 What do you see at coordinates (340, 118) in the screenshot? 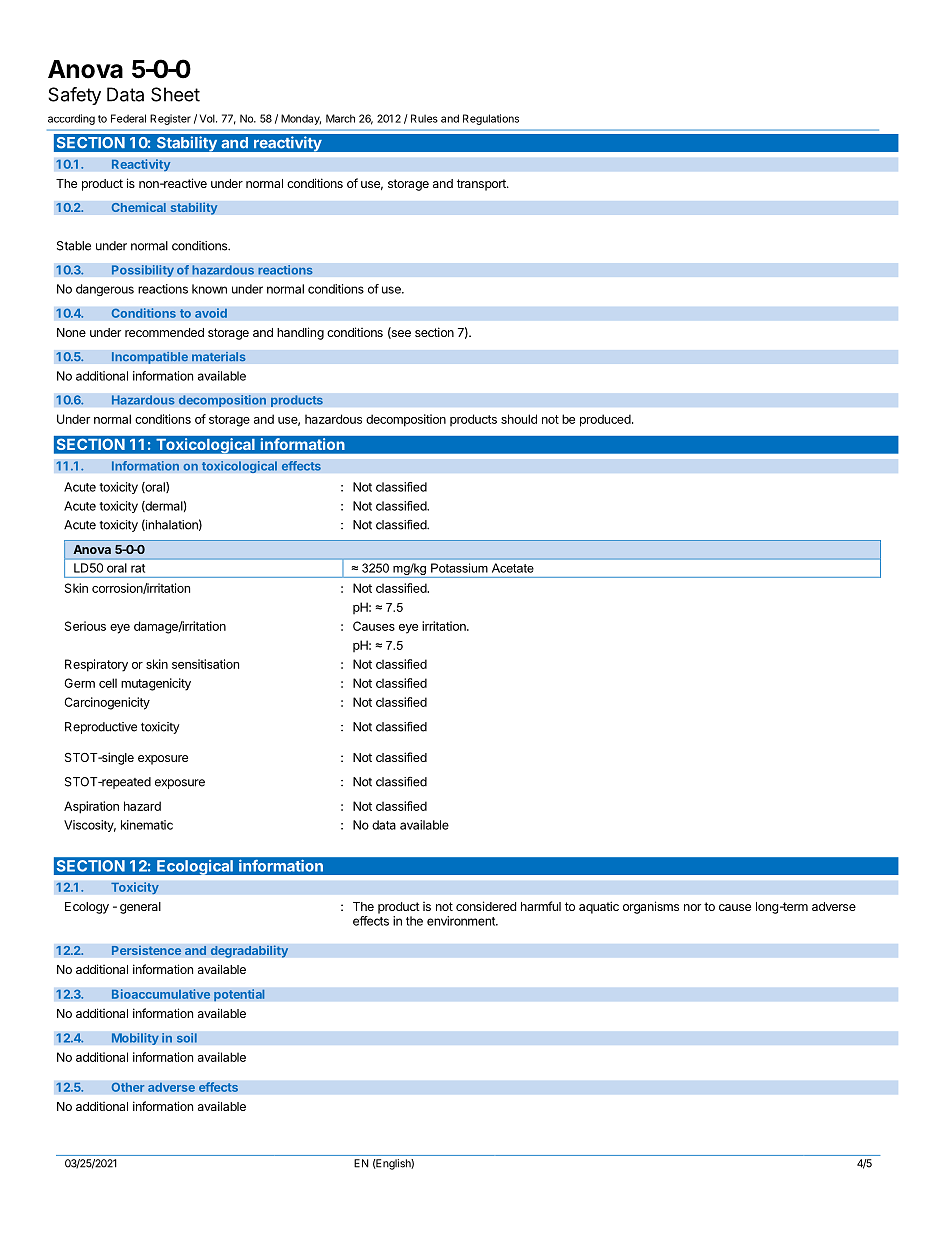
I see `March` at bounding box center [340, 118].
